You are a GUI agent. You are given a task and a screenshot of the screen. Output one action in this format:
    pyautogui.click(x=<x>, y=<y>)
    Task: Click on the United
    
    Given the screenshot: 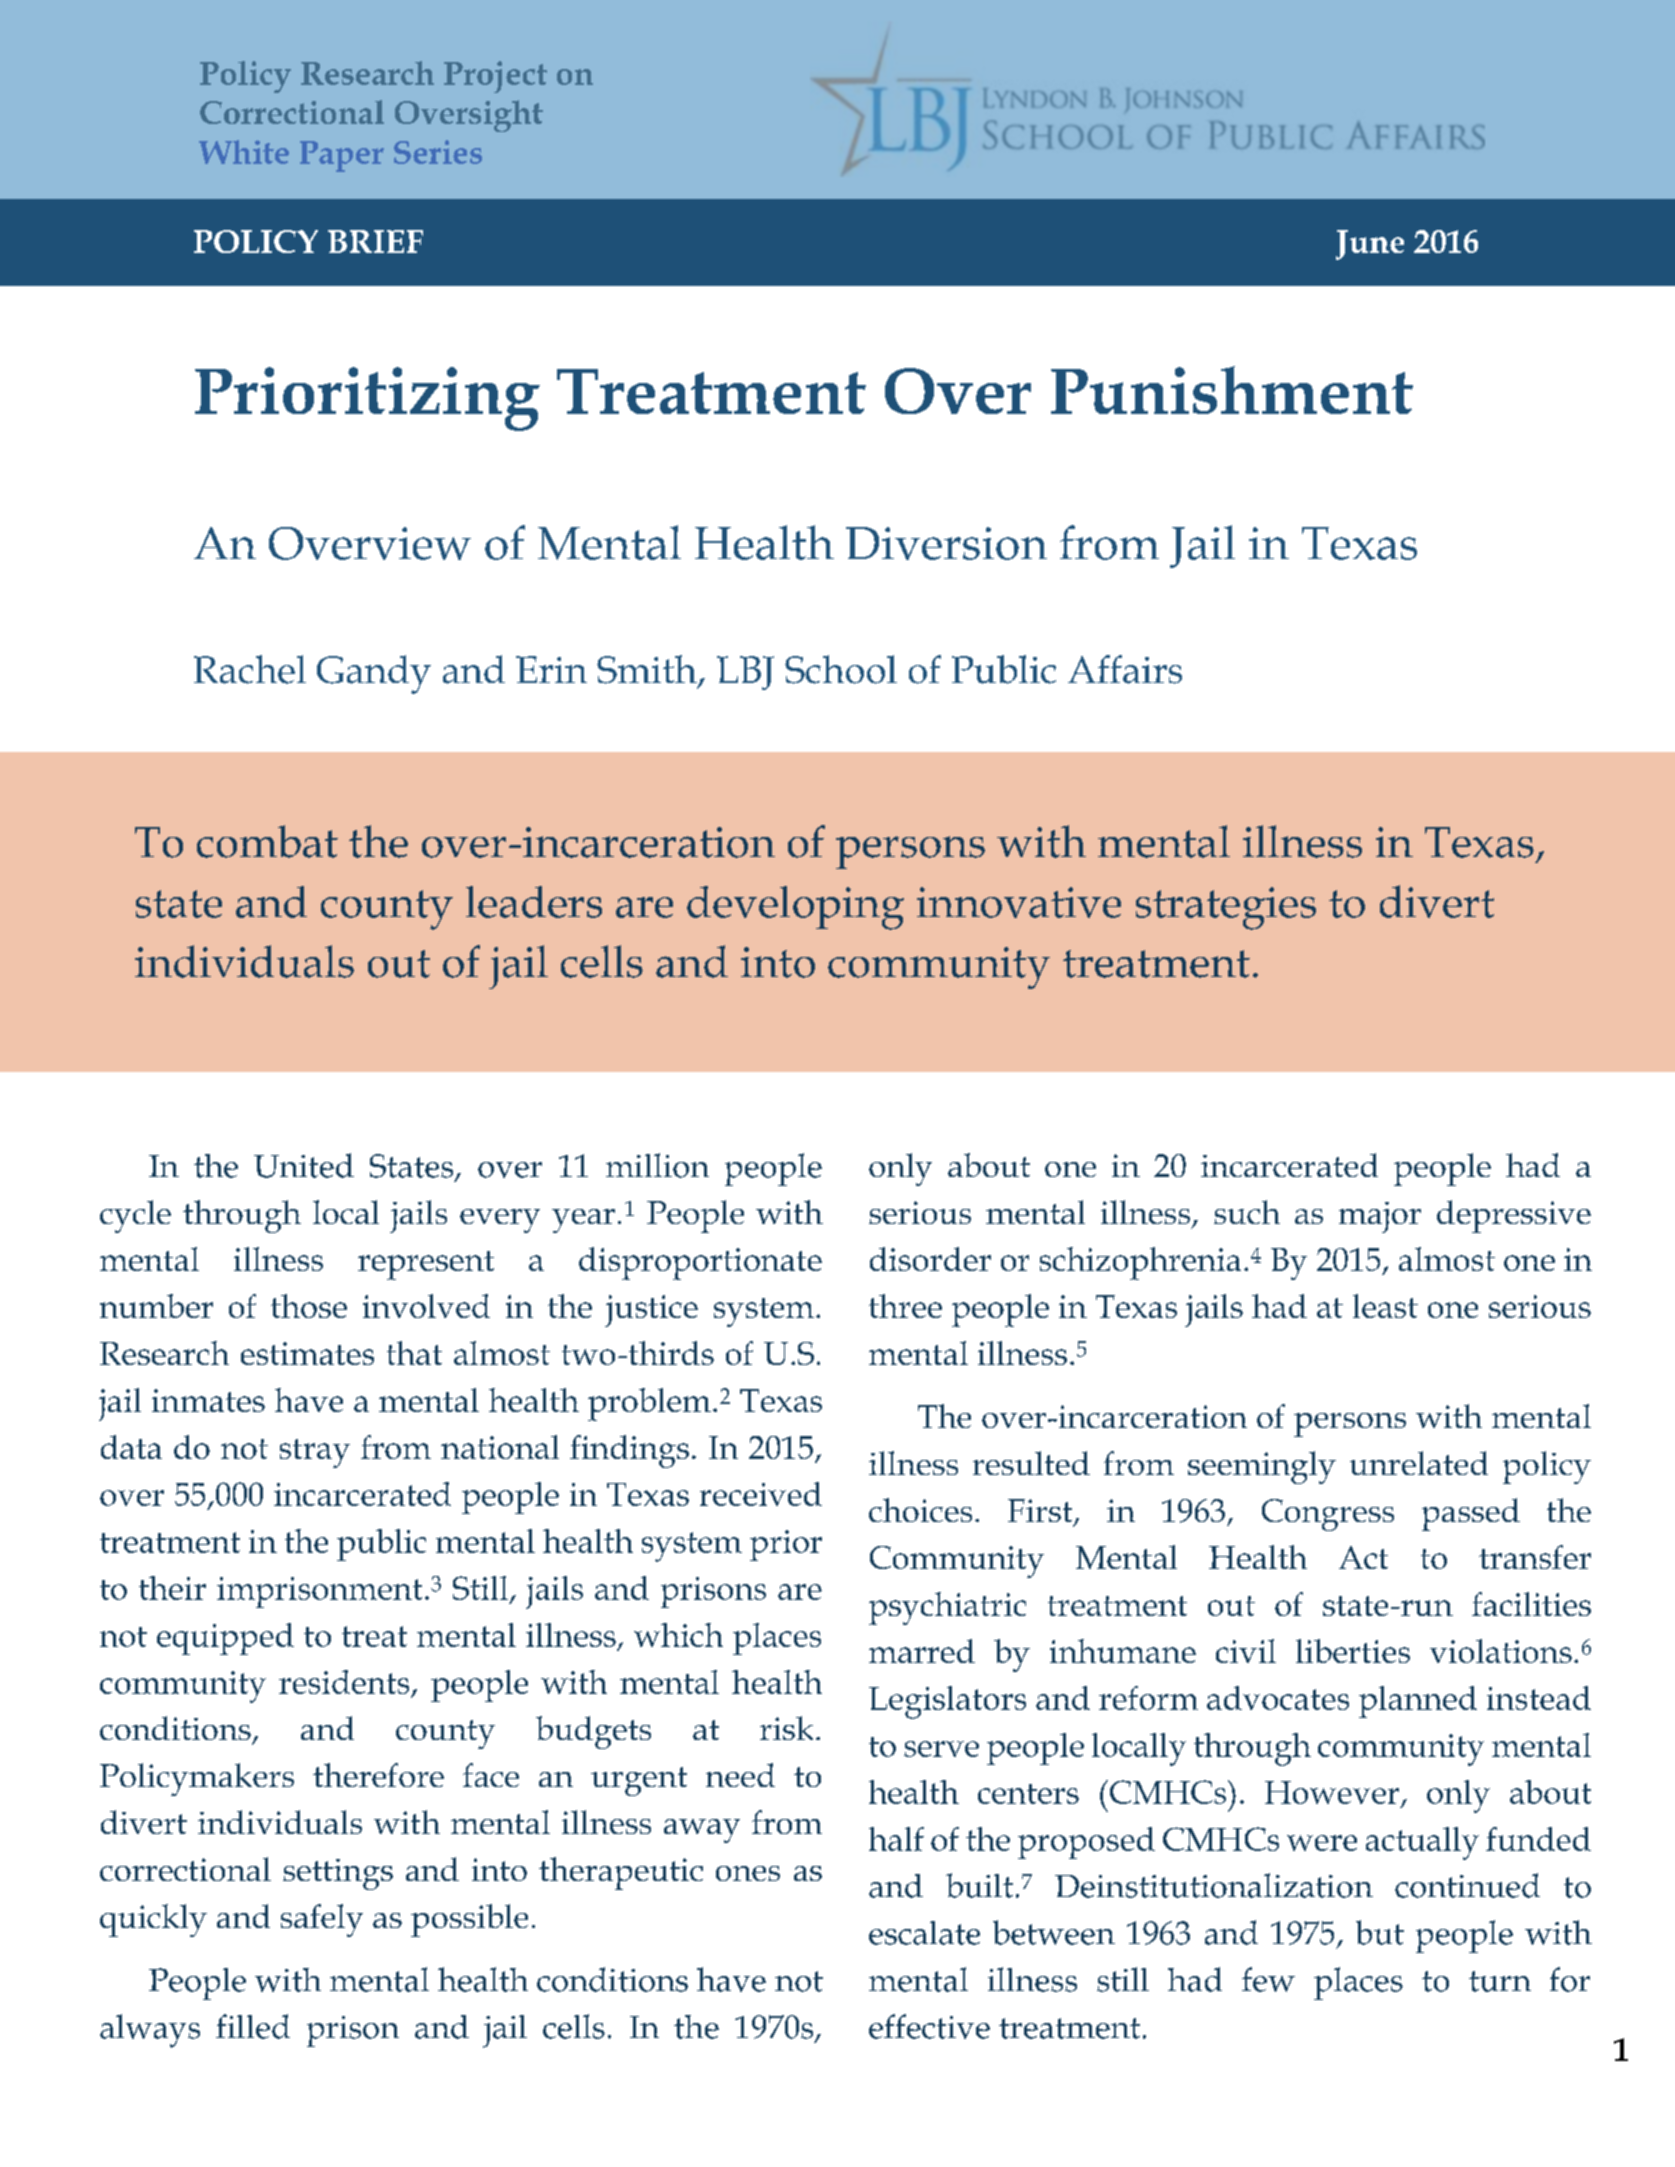 What is the action you would take?
    pyautogui.click(x=304, y=1165)
